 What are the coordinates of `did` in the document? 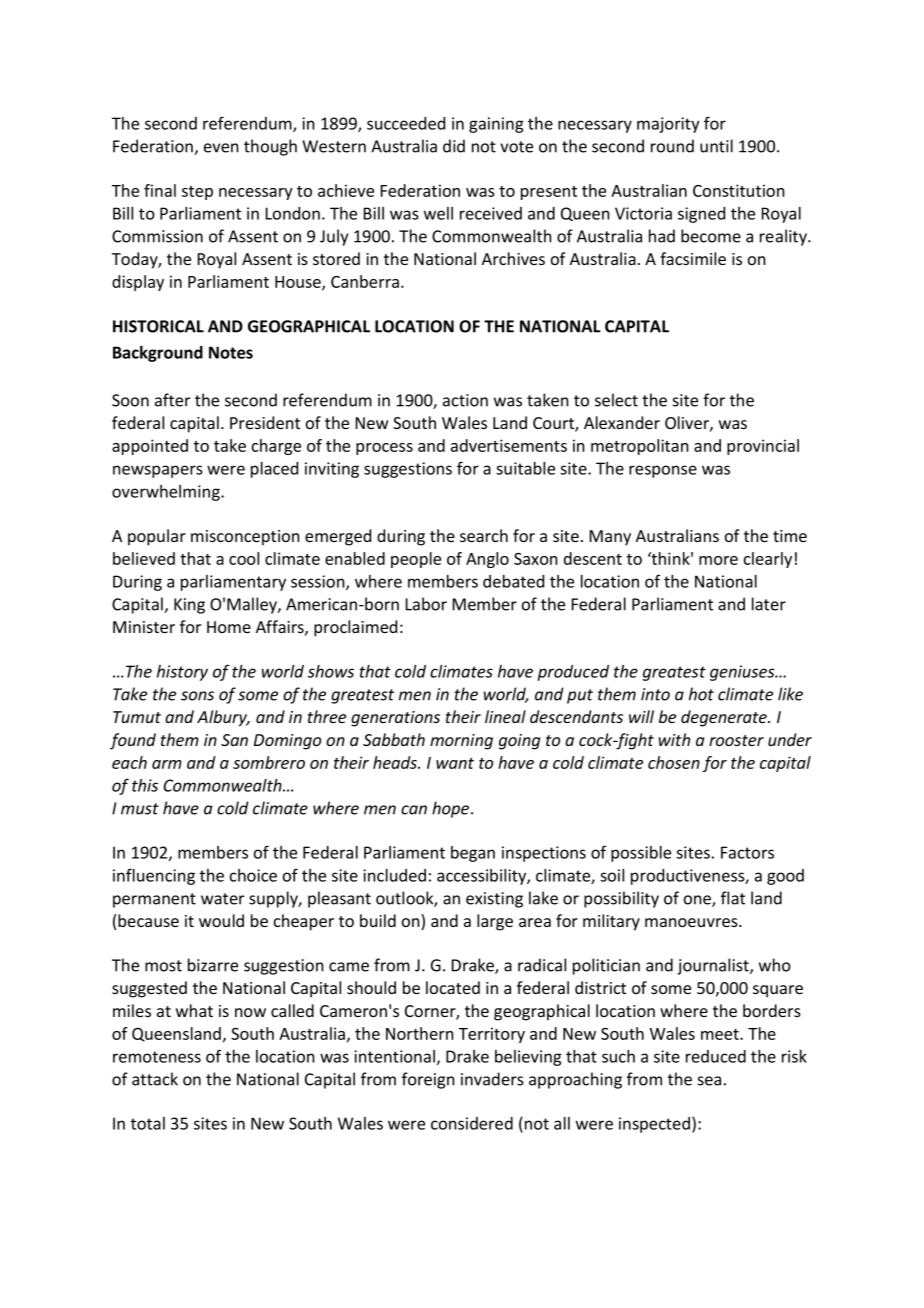 It's located at (454, 146).
